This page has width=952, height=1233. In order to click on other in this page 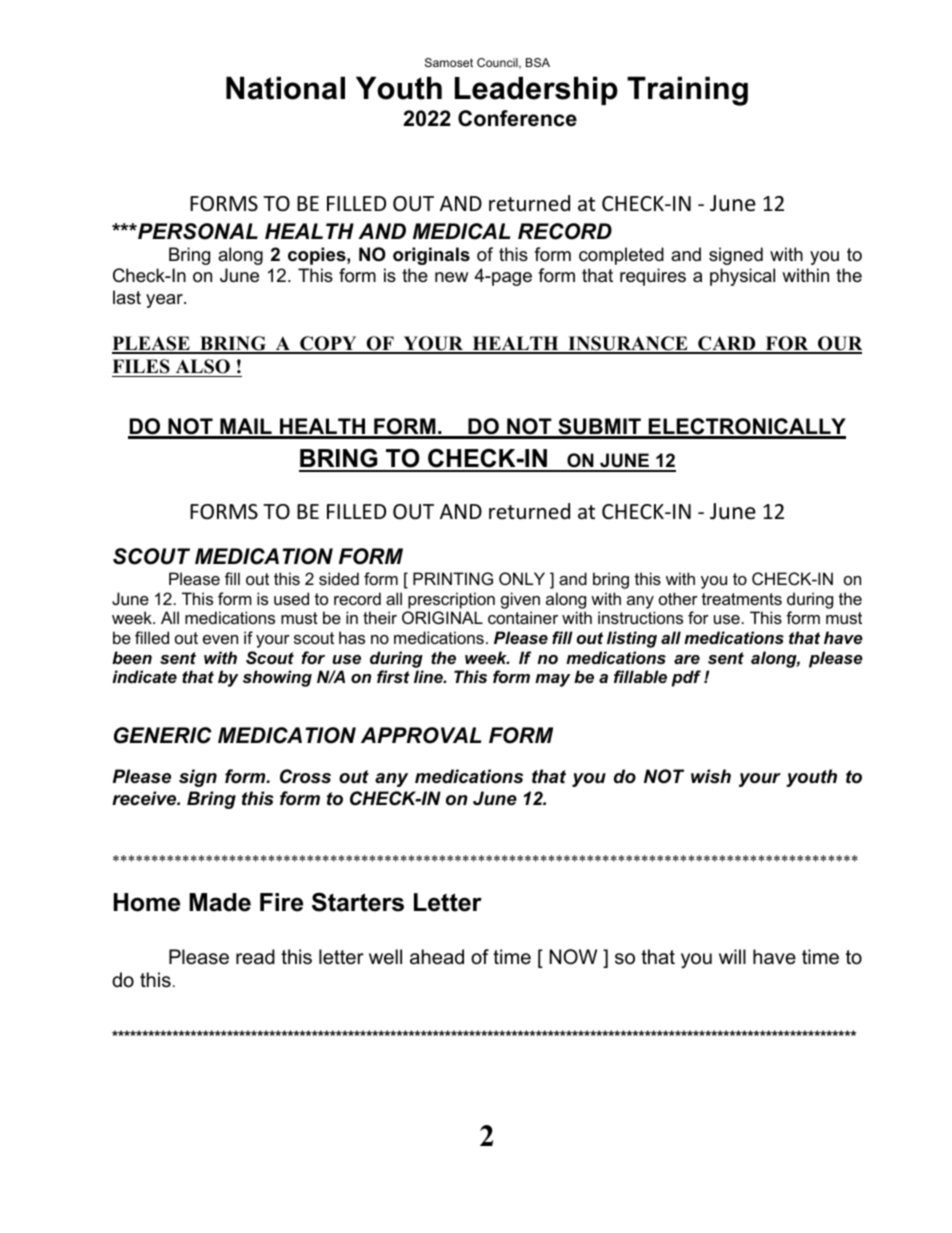, I will do `click(678, 598)`.
